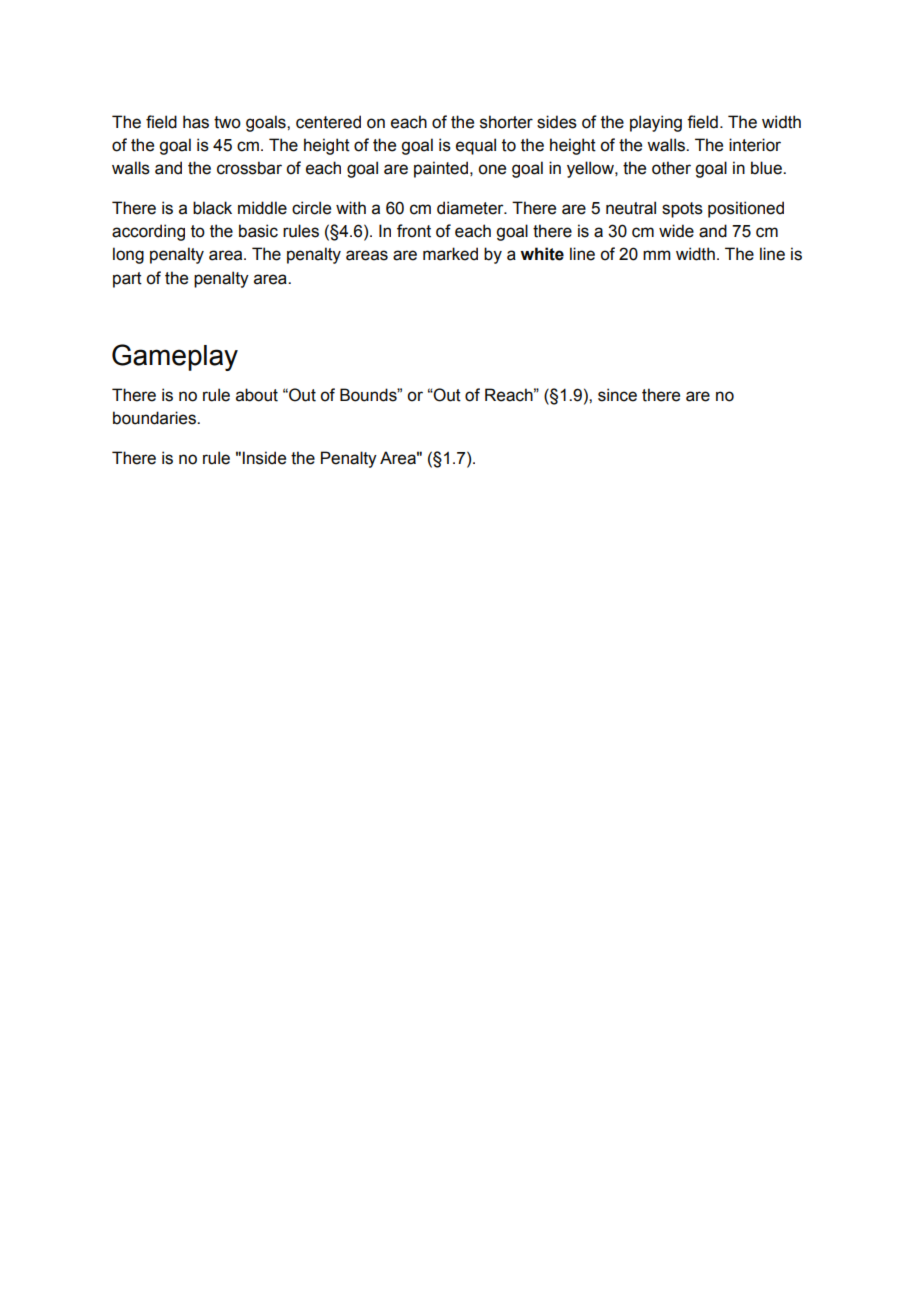 This screenshot has height=1305, width=924. Describe the element at coordinates (257, 395) in the screenshot. I see `about` at that location.
